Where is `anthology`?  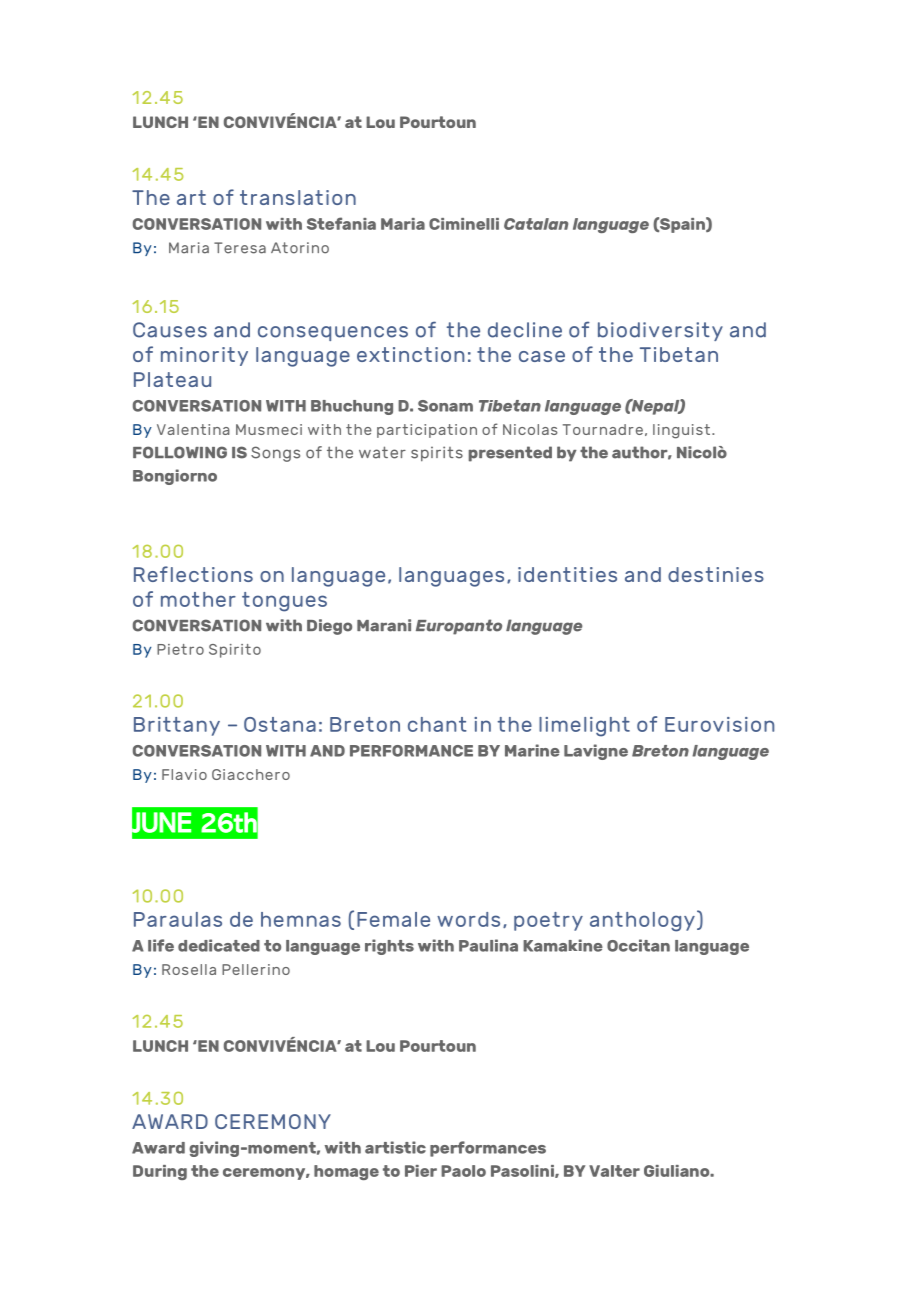
anthology is located at coordinates (642, 922).
